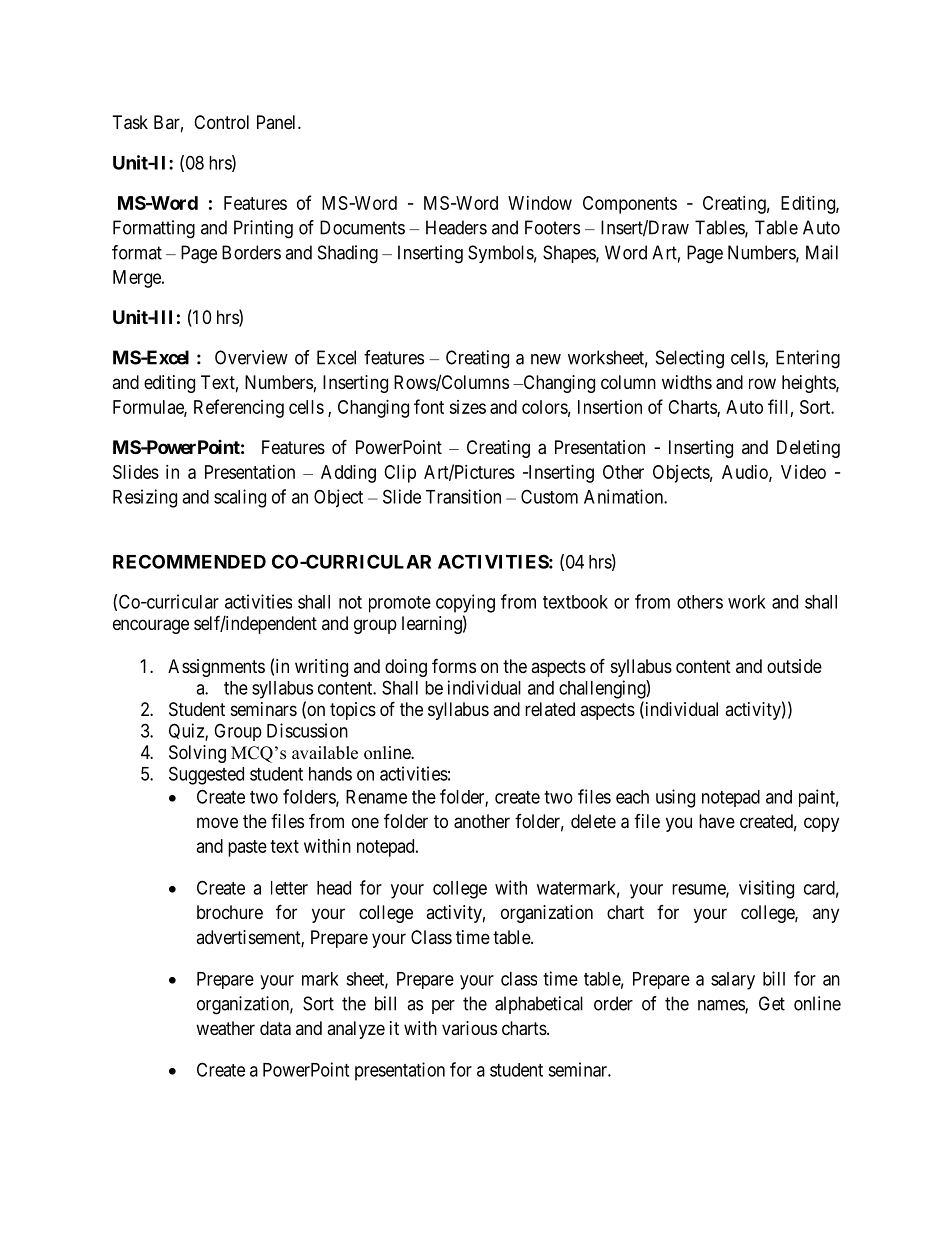  Describe the element at coordinates (454, 665) in the page. I see `forms` at that location.
